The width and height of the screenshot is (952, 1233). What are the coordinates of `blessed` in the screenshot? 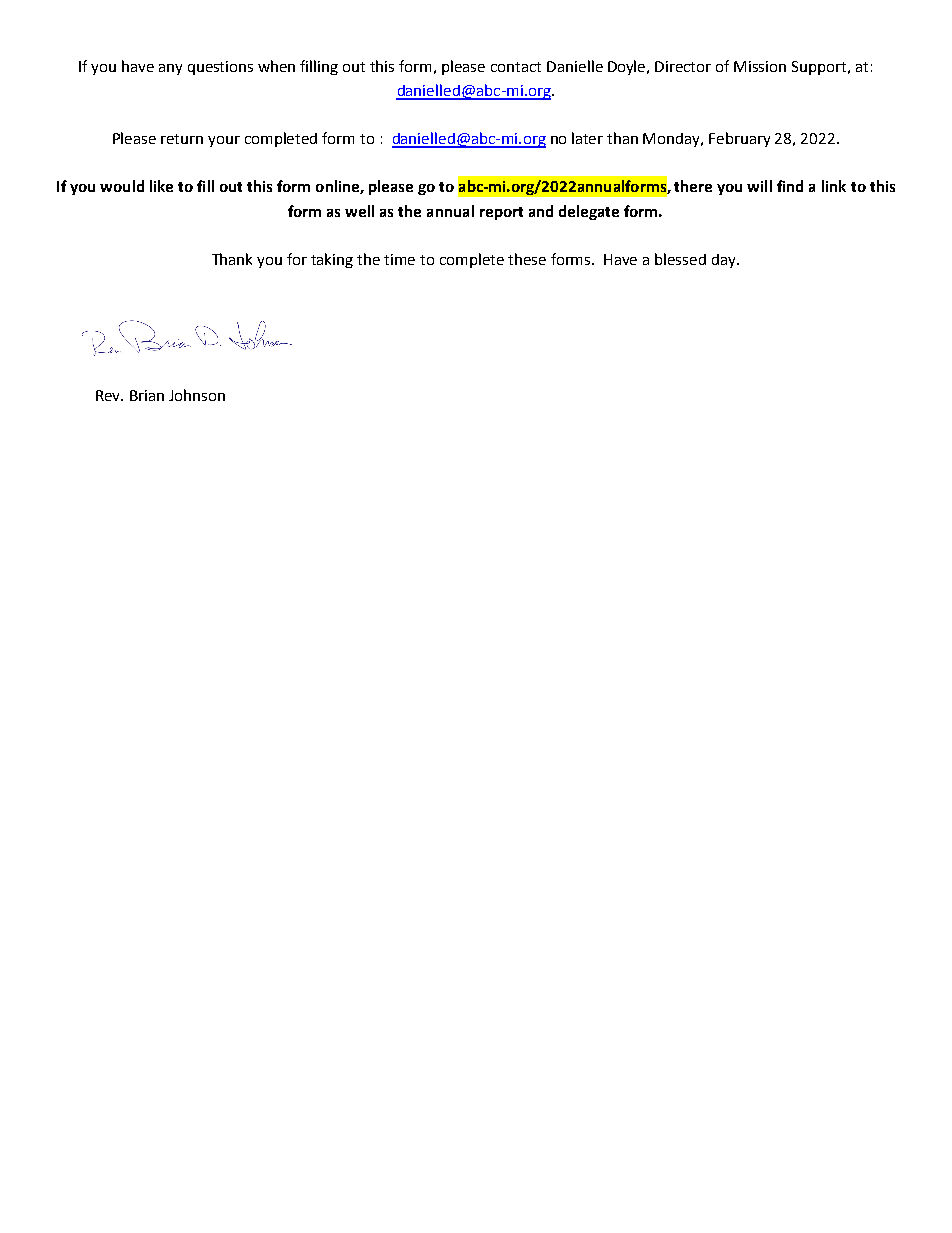 It's located at (680, 259).
